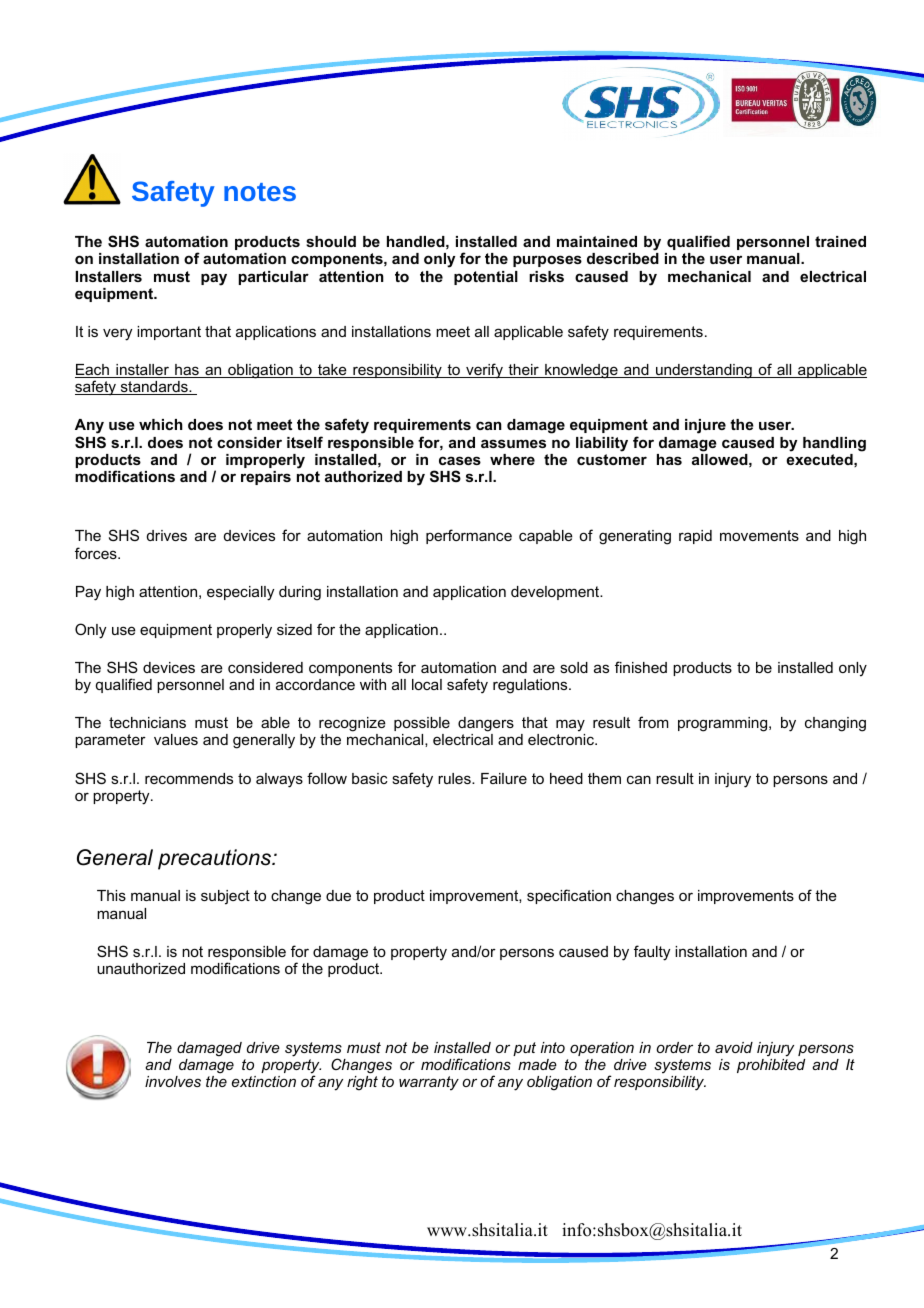  Describe the element at coordinates (429, 1083) in the image. I see `warranty` at that location.
